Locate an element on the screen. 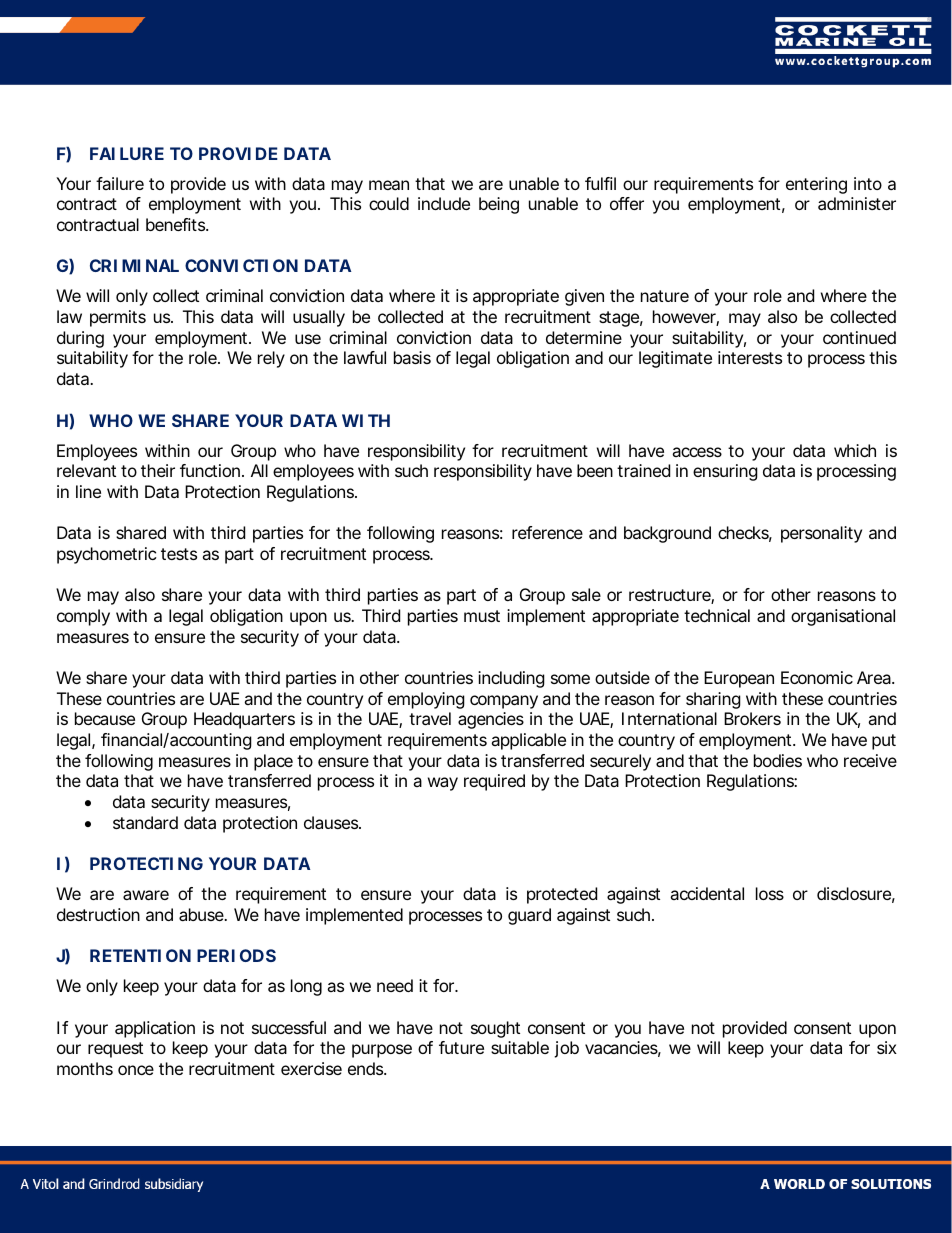 The image size is (952, 1233). standard is located at coordinates (145, 822).
